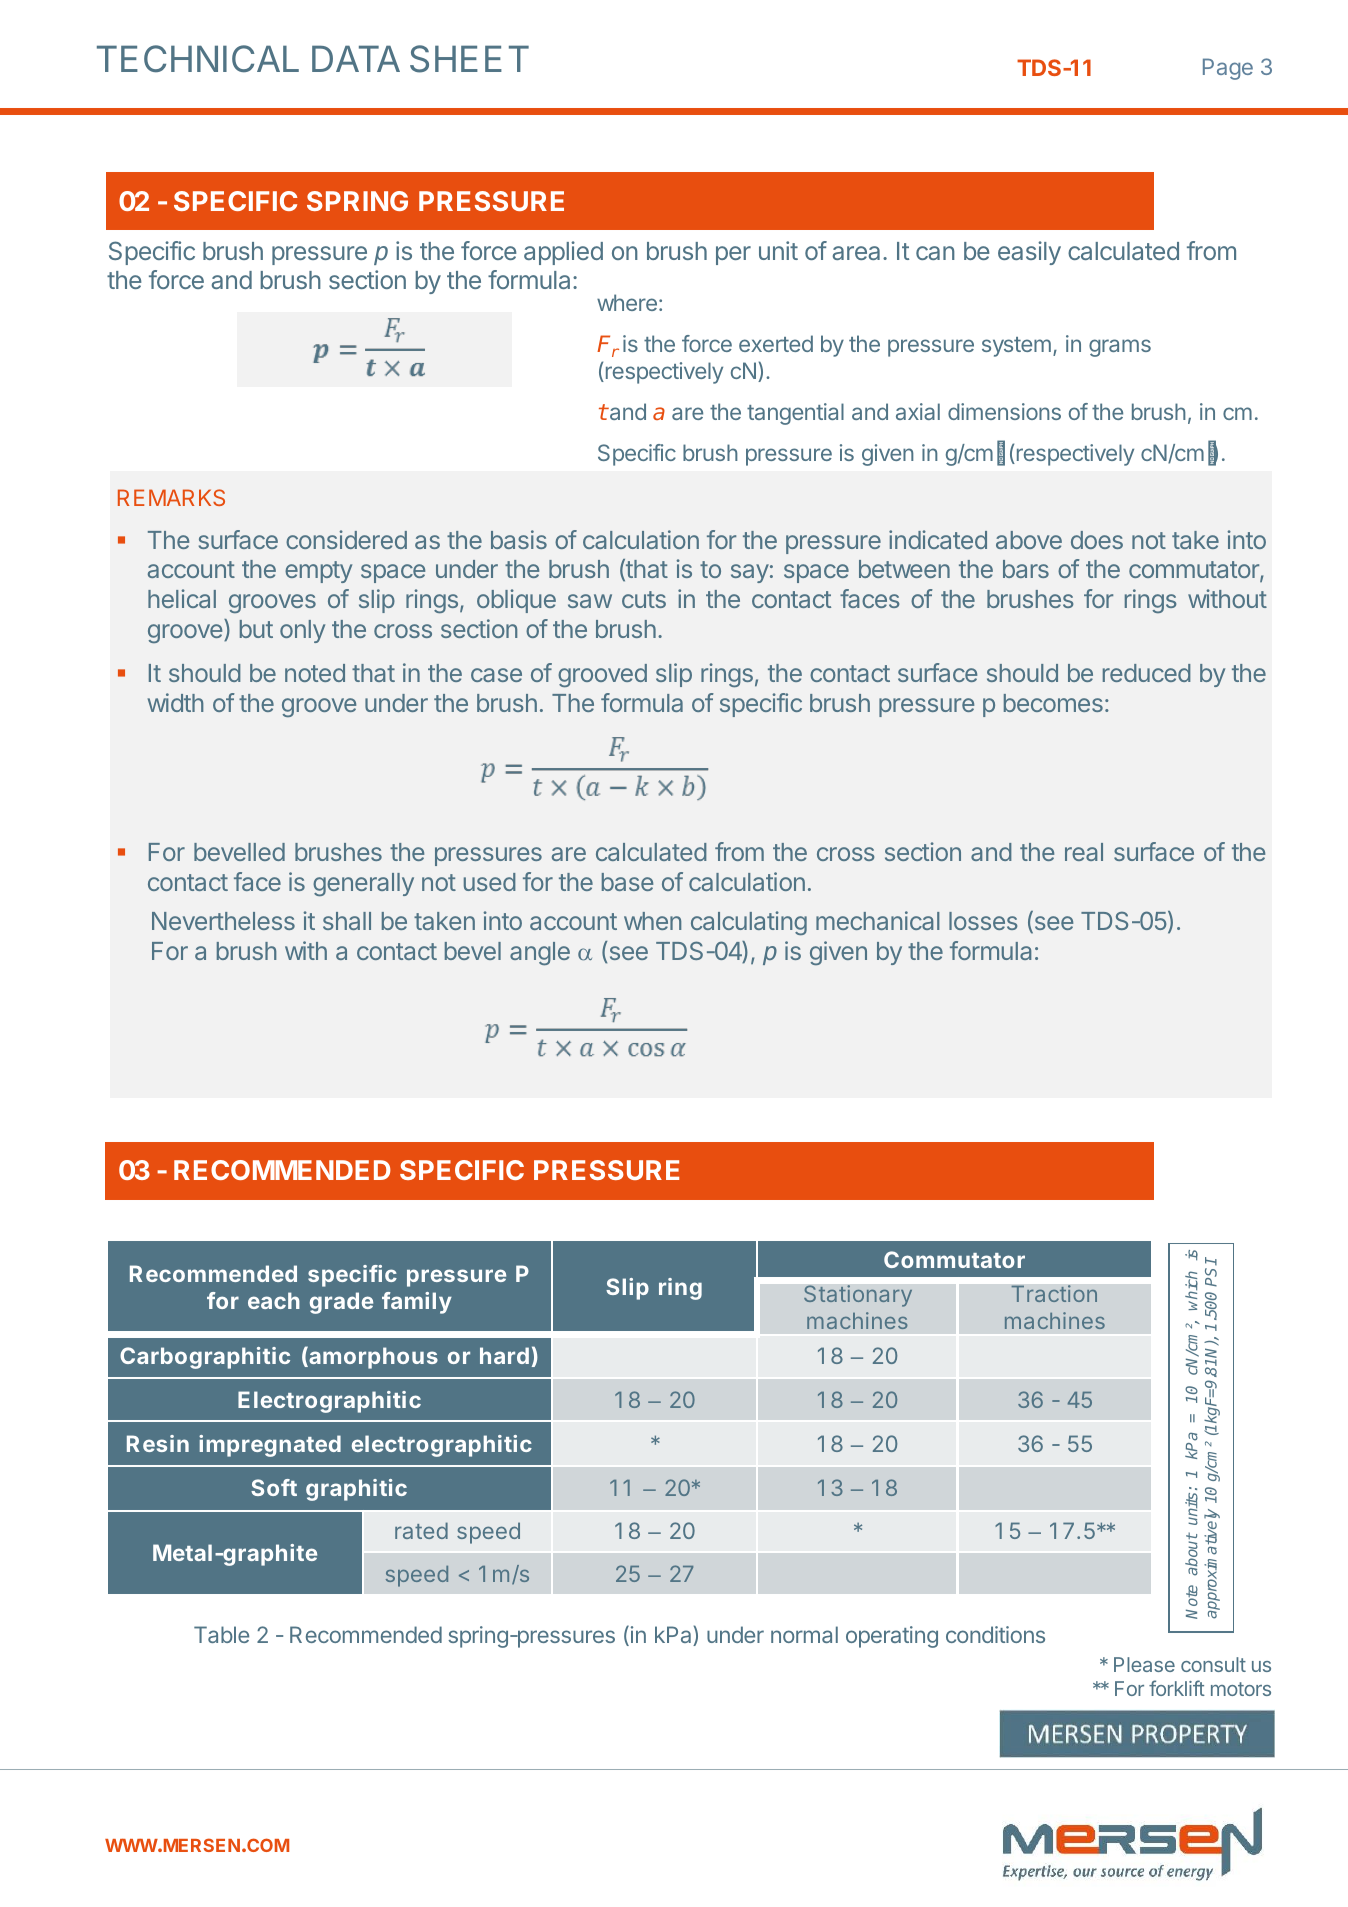 The image size is (1348, 1907). I want to click on DATA, so click(356, 58).
